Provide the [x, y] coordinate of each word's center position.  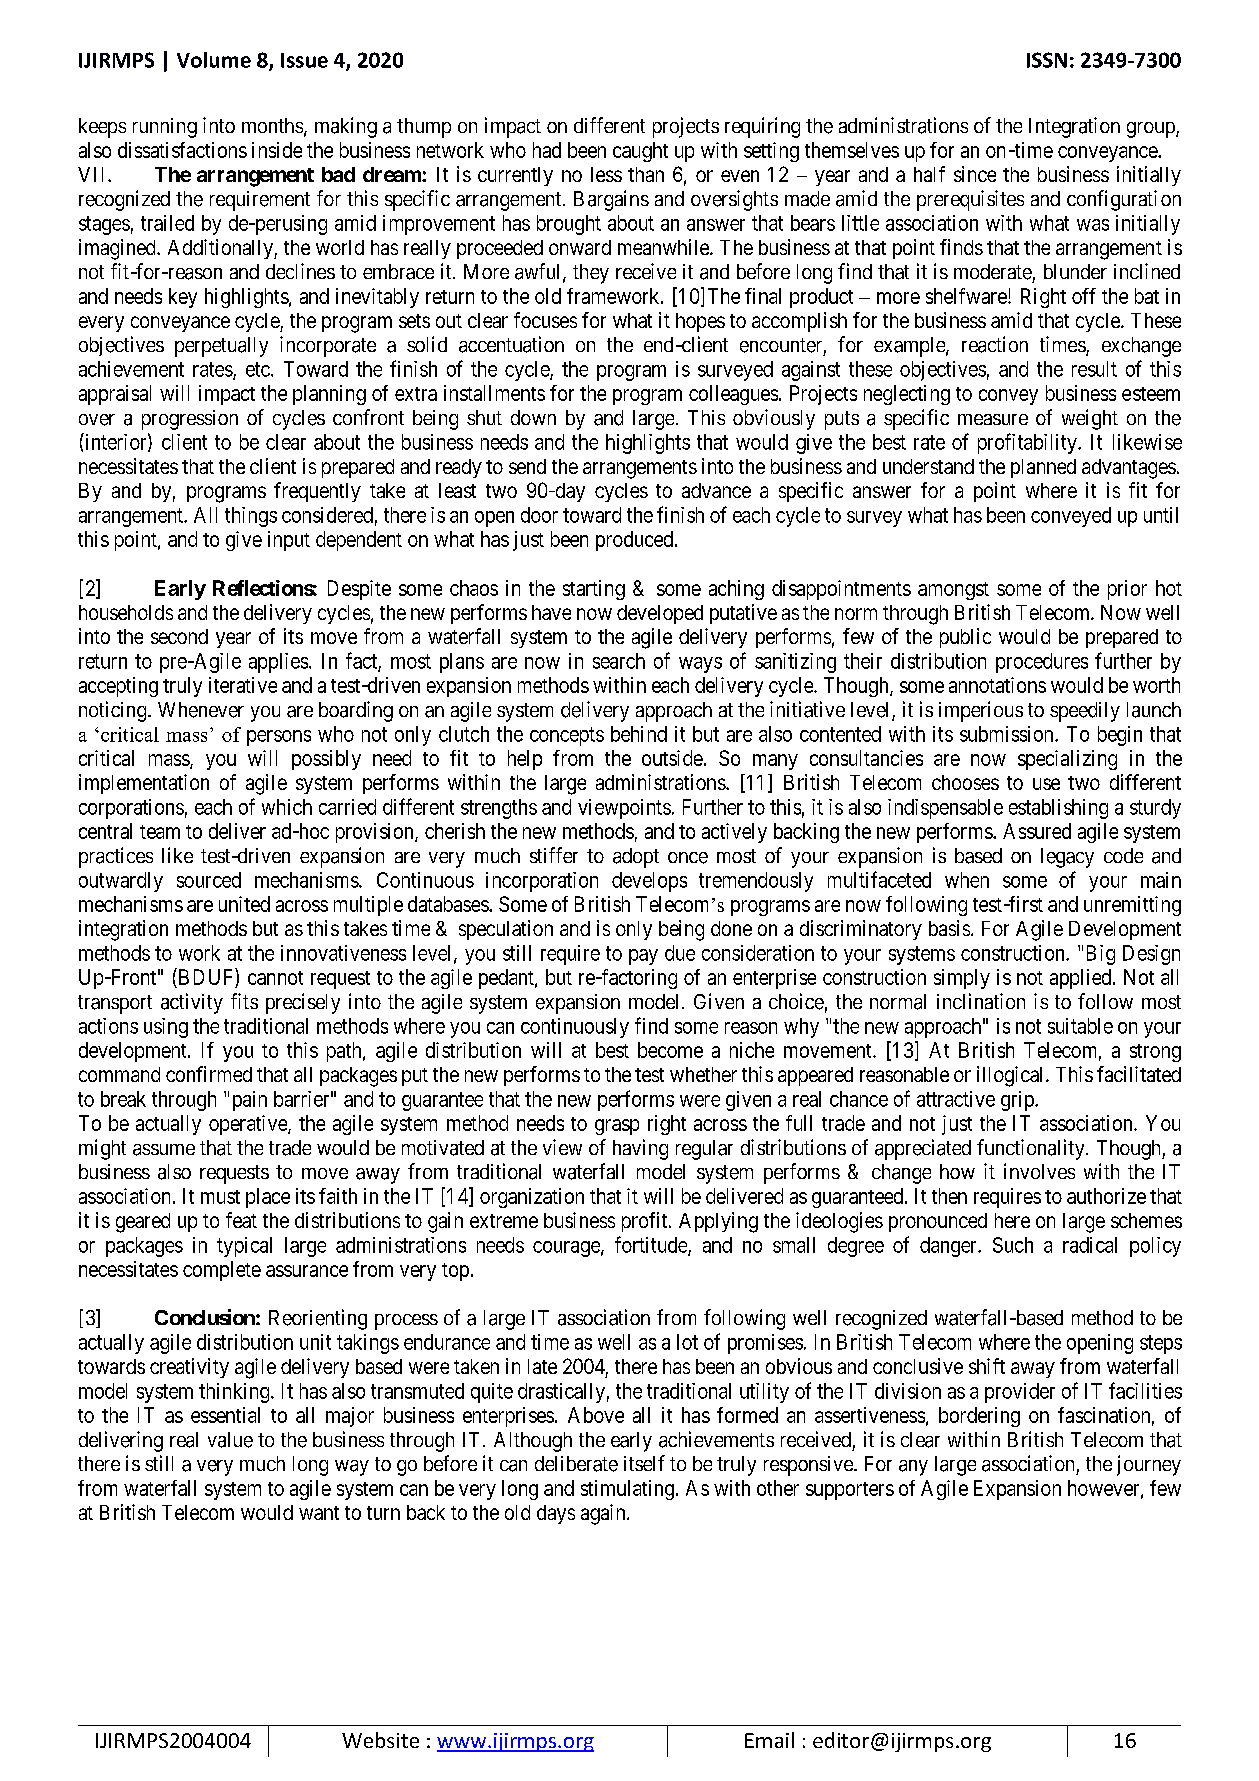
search [619, 661]
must [220, 1197]
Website [380, 1740]
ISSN [1047, 60]
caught [640, 152]
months [272, 125]
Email [769, 1740]
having [640, 1149]
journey [1149, 1465]
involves [1039, 1171]
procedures [1042, 663]
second [179, 636]
